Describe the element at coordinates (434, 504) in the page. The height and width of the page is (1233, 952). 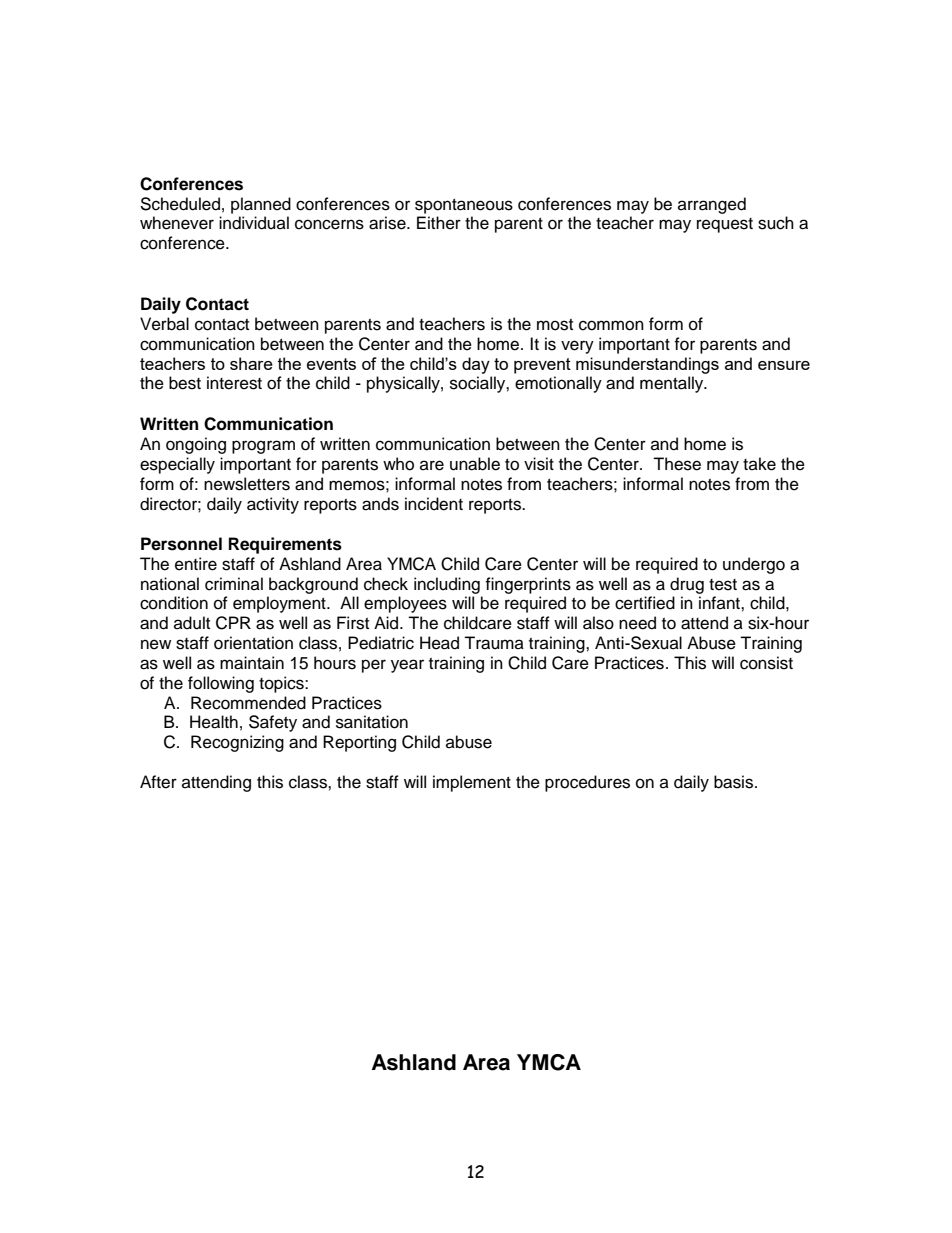
I see `incident` at that location.
